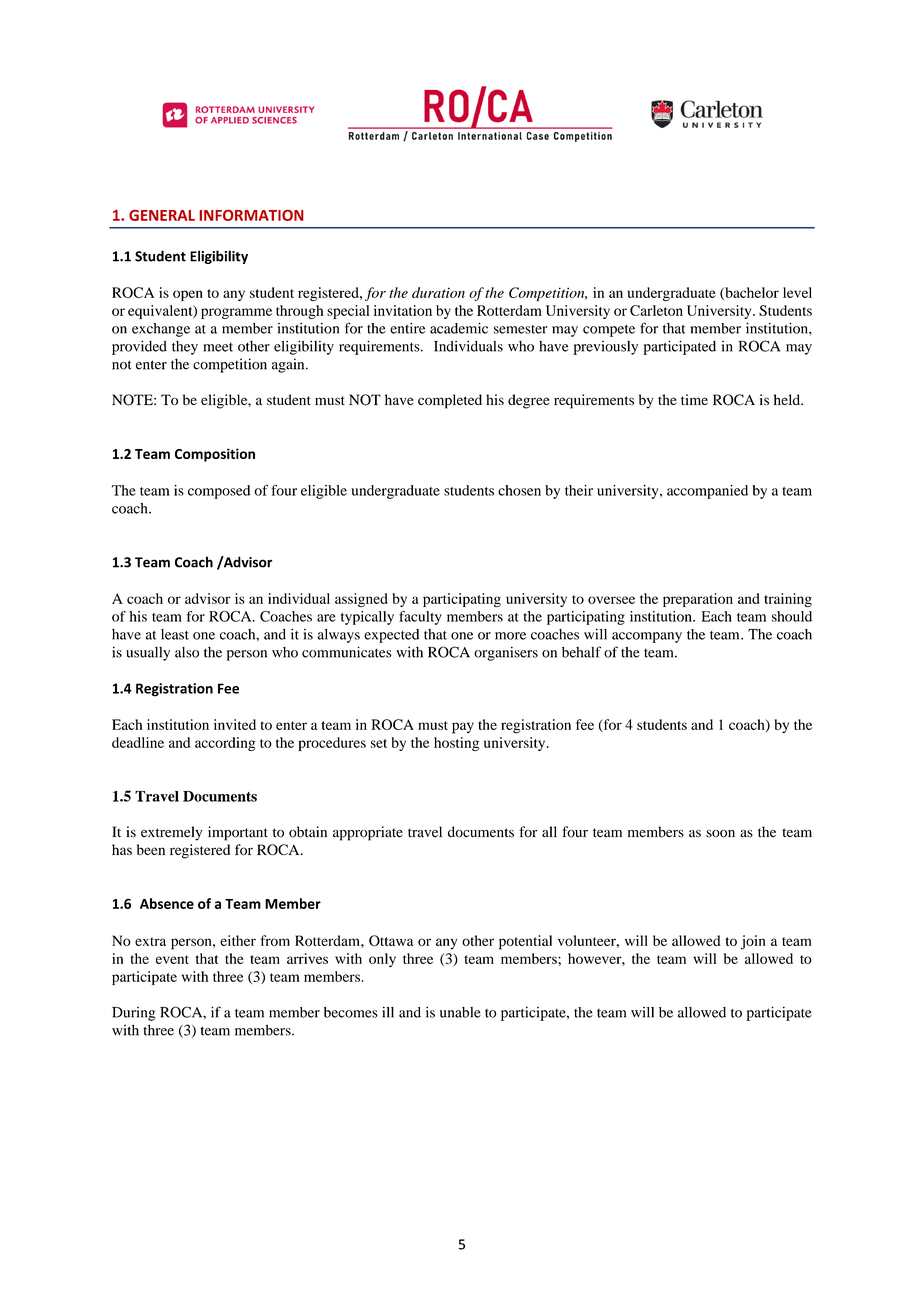  What do you see at coordinates (175, 634) in the document?
I see `least` at bounding box center [175, 634].
